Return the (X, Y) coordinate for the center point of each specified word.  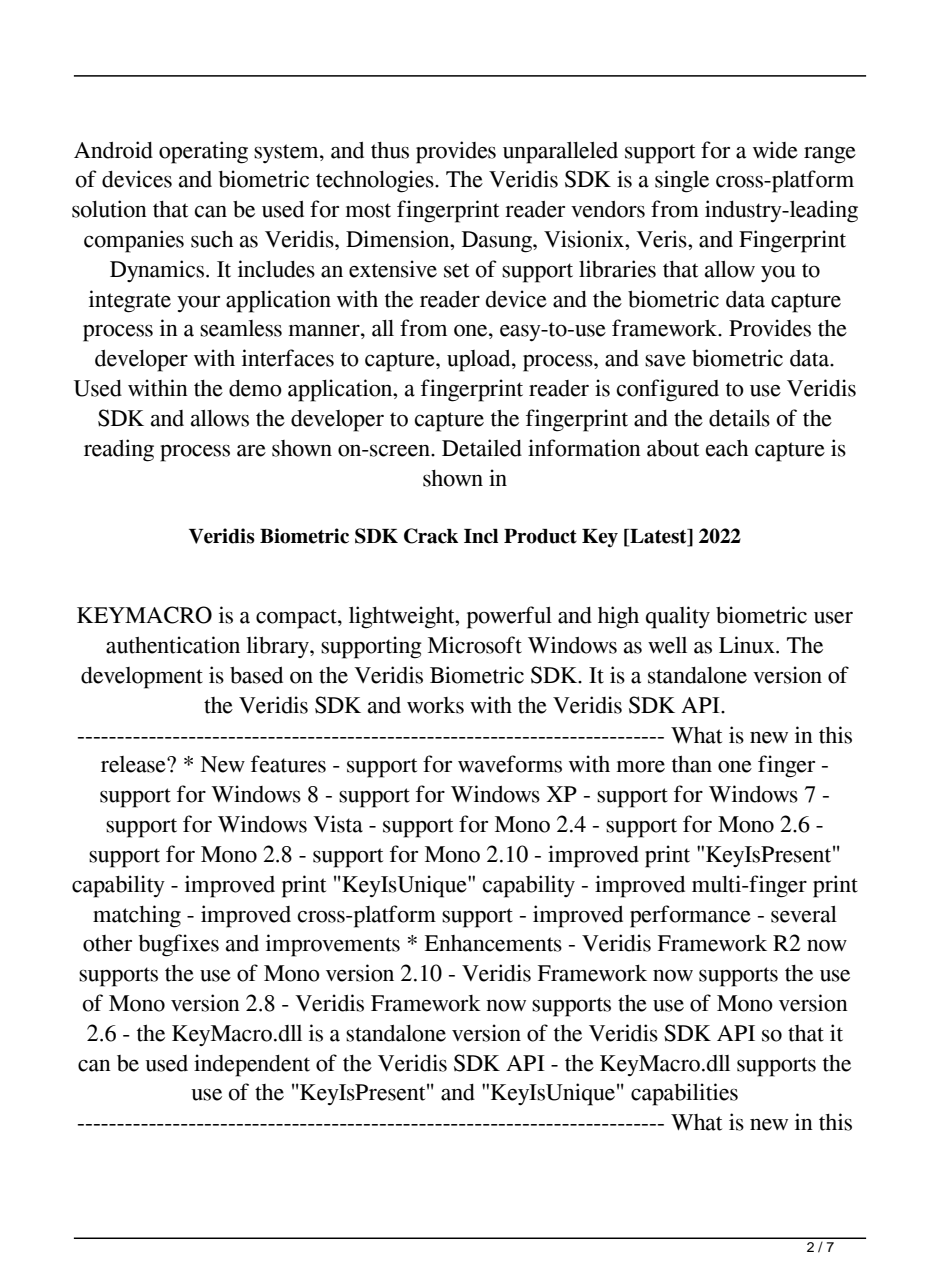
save (665, 361)
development (142, 678)
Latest (658, 536)
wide (775, 150)
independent (252, 1065)
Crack (431, 536)
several (804, 914)
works (435, 705)
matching (137, 916)
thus (390, 150)
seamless (241, 328)
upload (480, 361)
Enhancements (493, 943)
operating (203, 152)
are (251, 451)
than (692, 764)
